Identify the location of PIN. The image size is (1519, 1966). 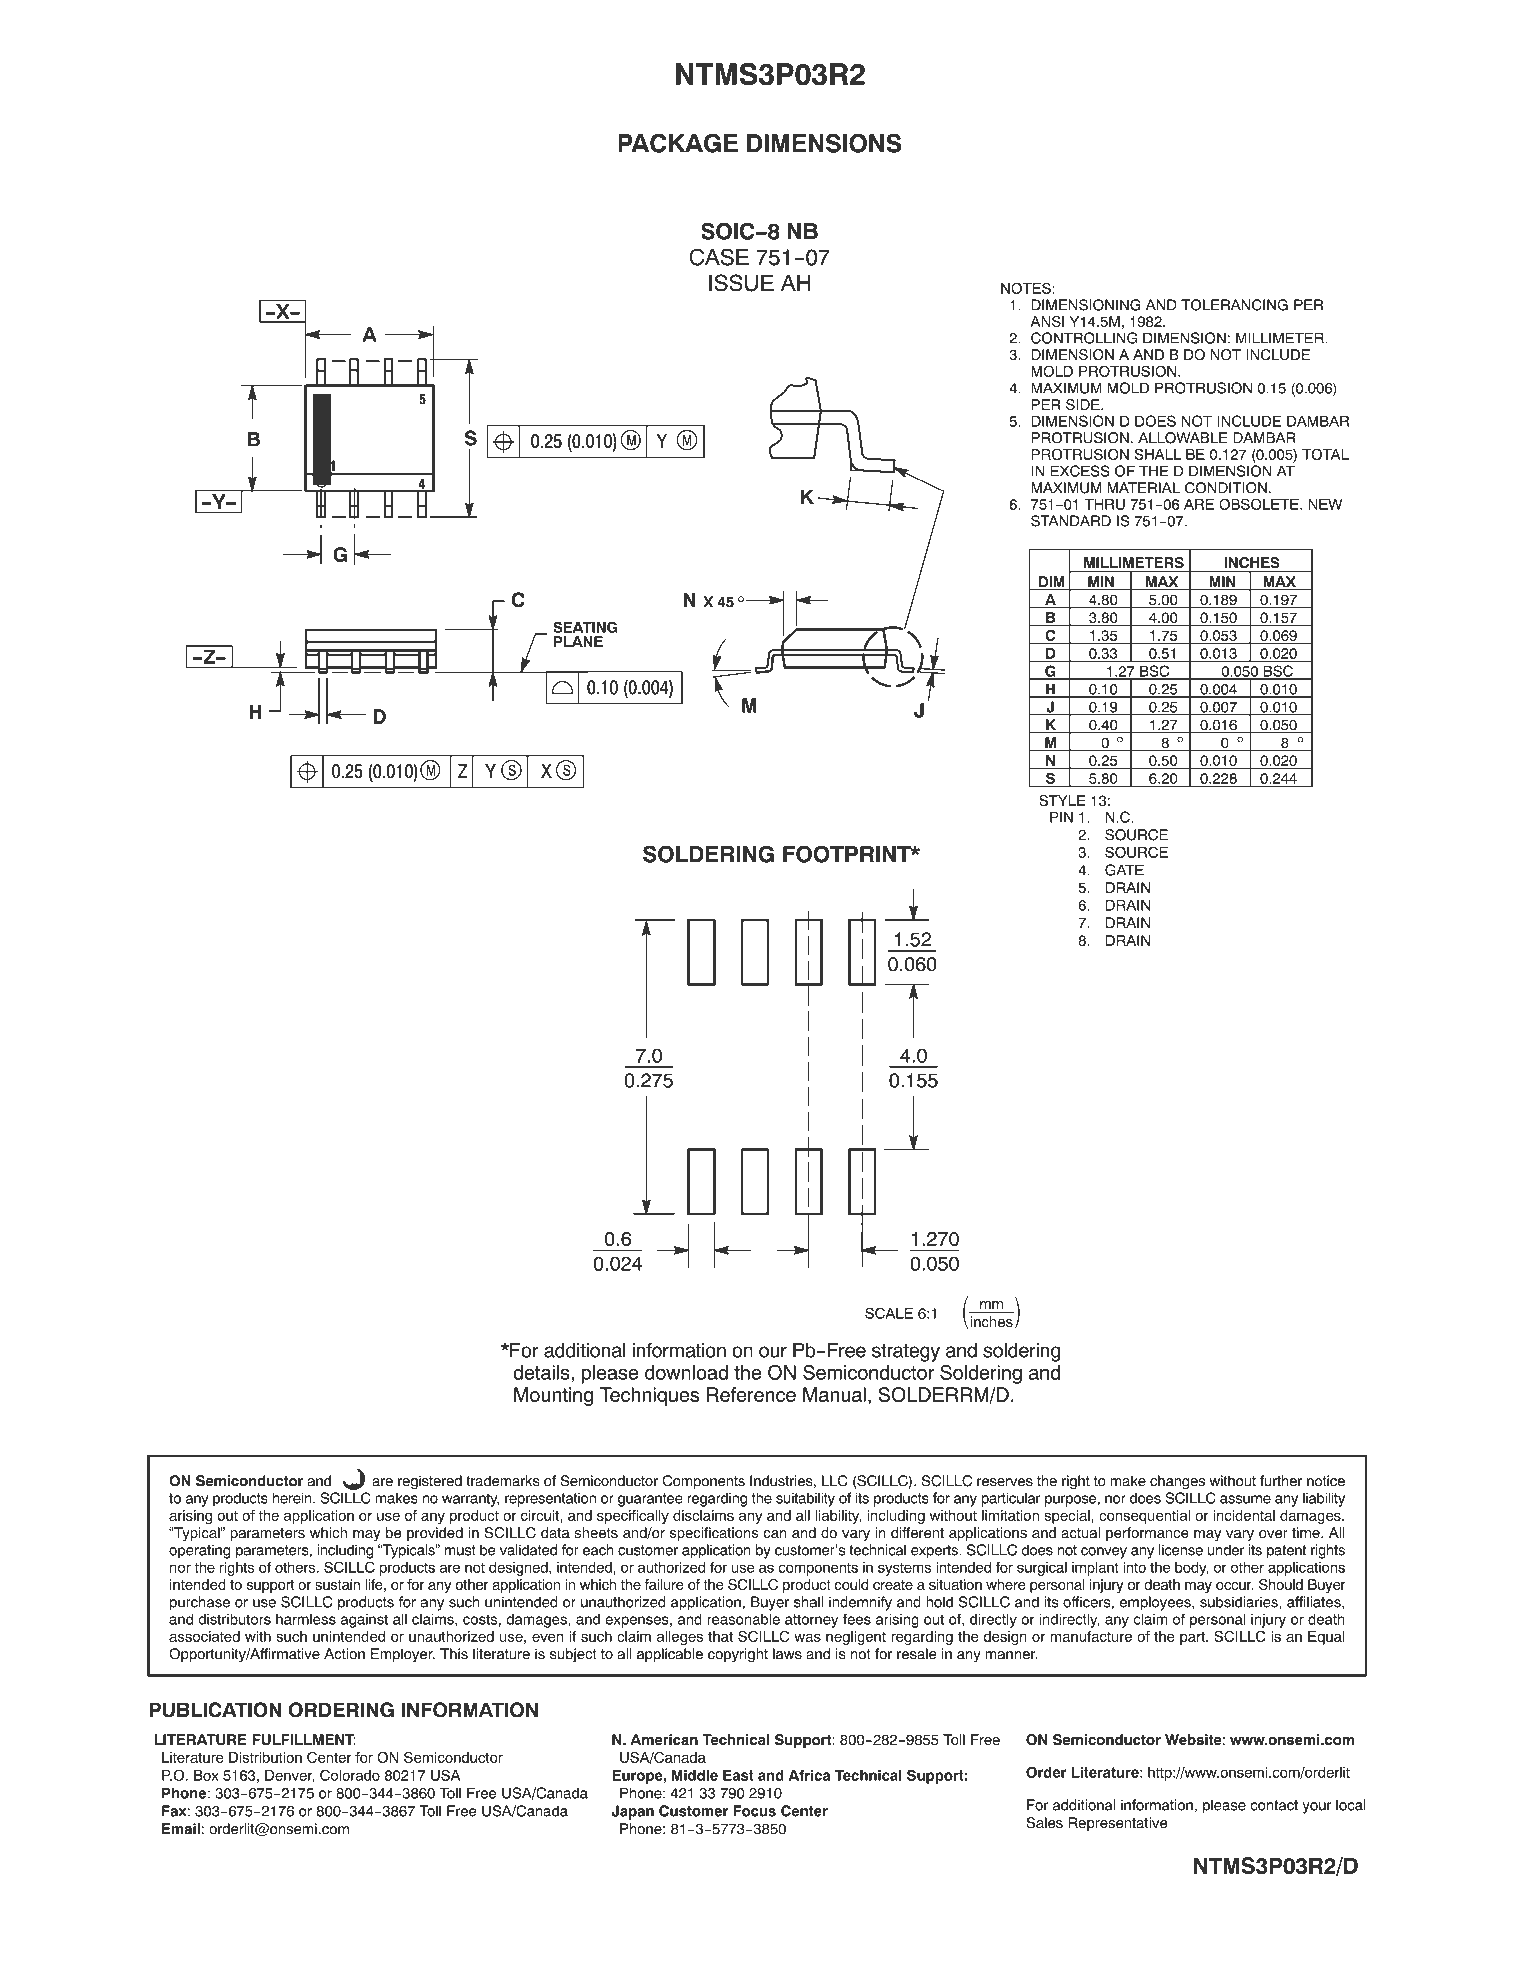
(1061, 817).
